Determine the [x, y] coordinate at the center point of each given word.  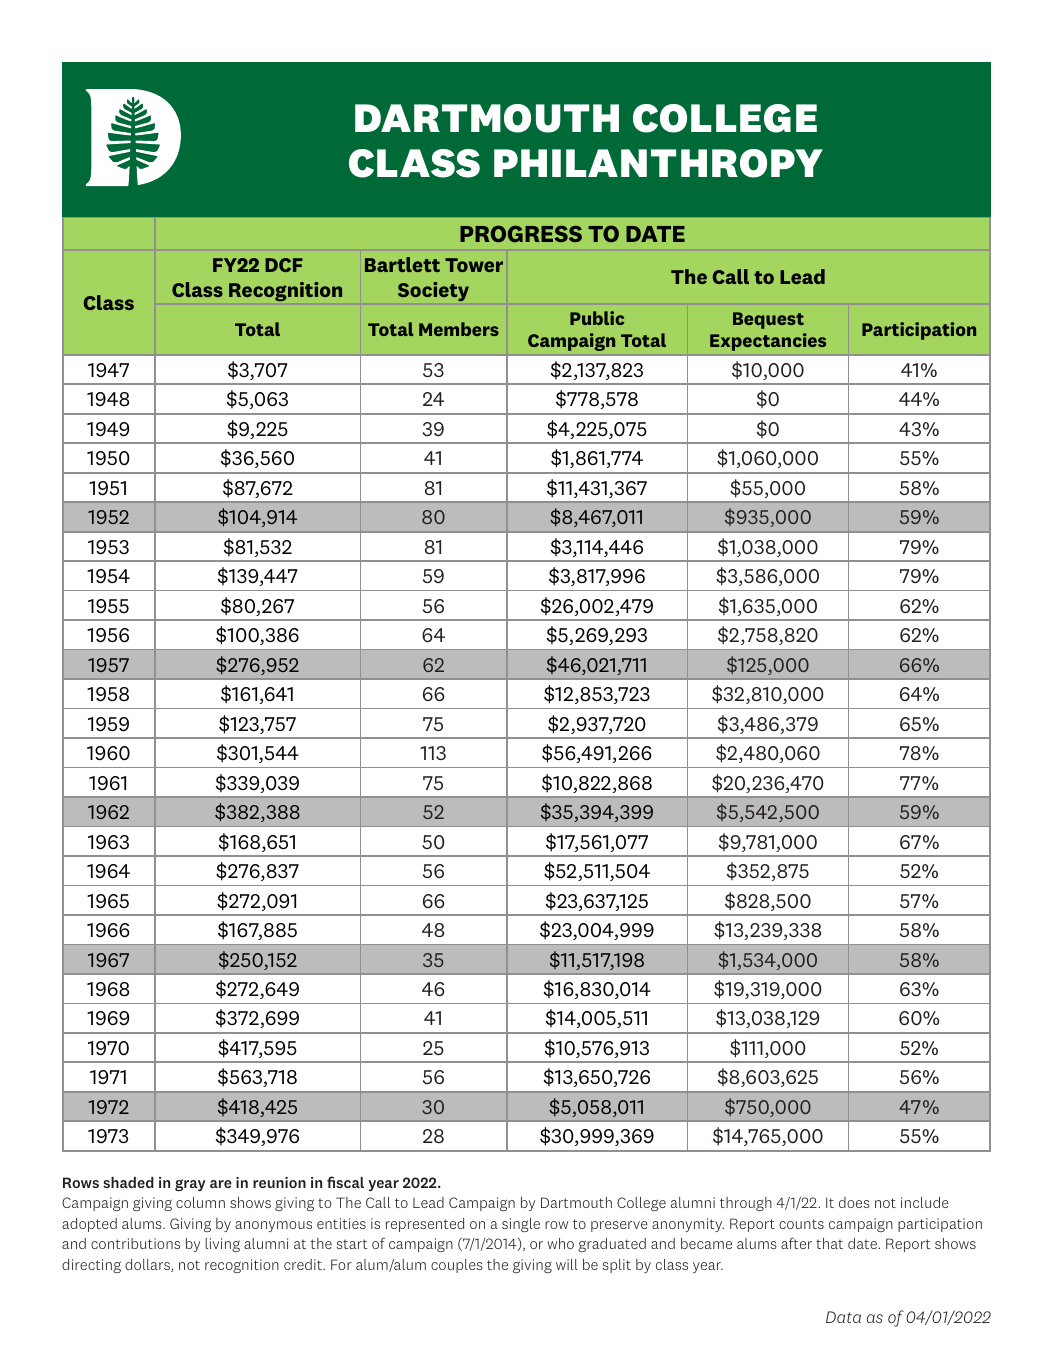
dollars [148, 1265]
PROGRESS [521, 233]
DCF [284, 265]
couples [457, 1266]
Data [843, 1317]
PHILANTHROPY [658, 163]
